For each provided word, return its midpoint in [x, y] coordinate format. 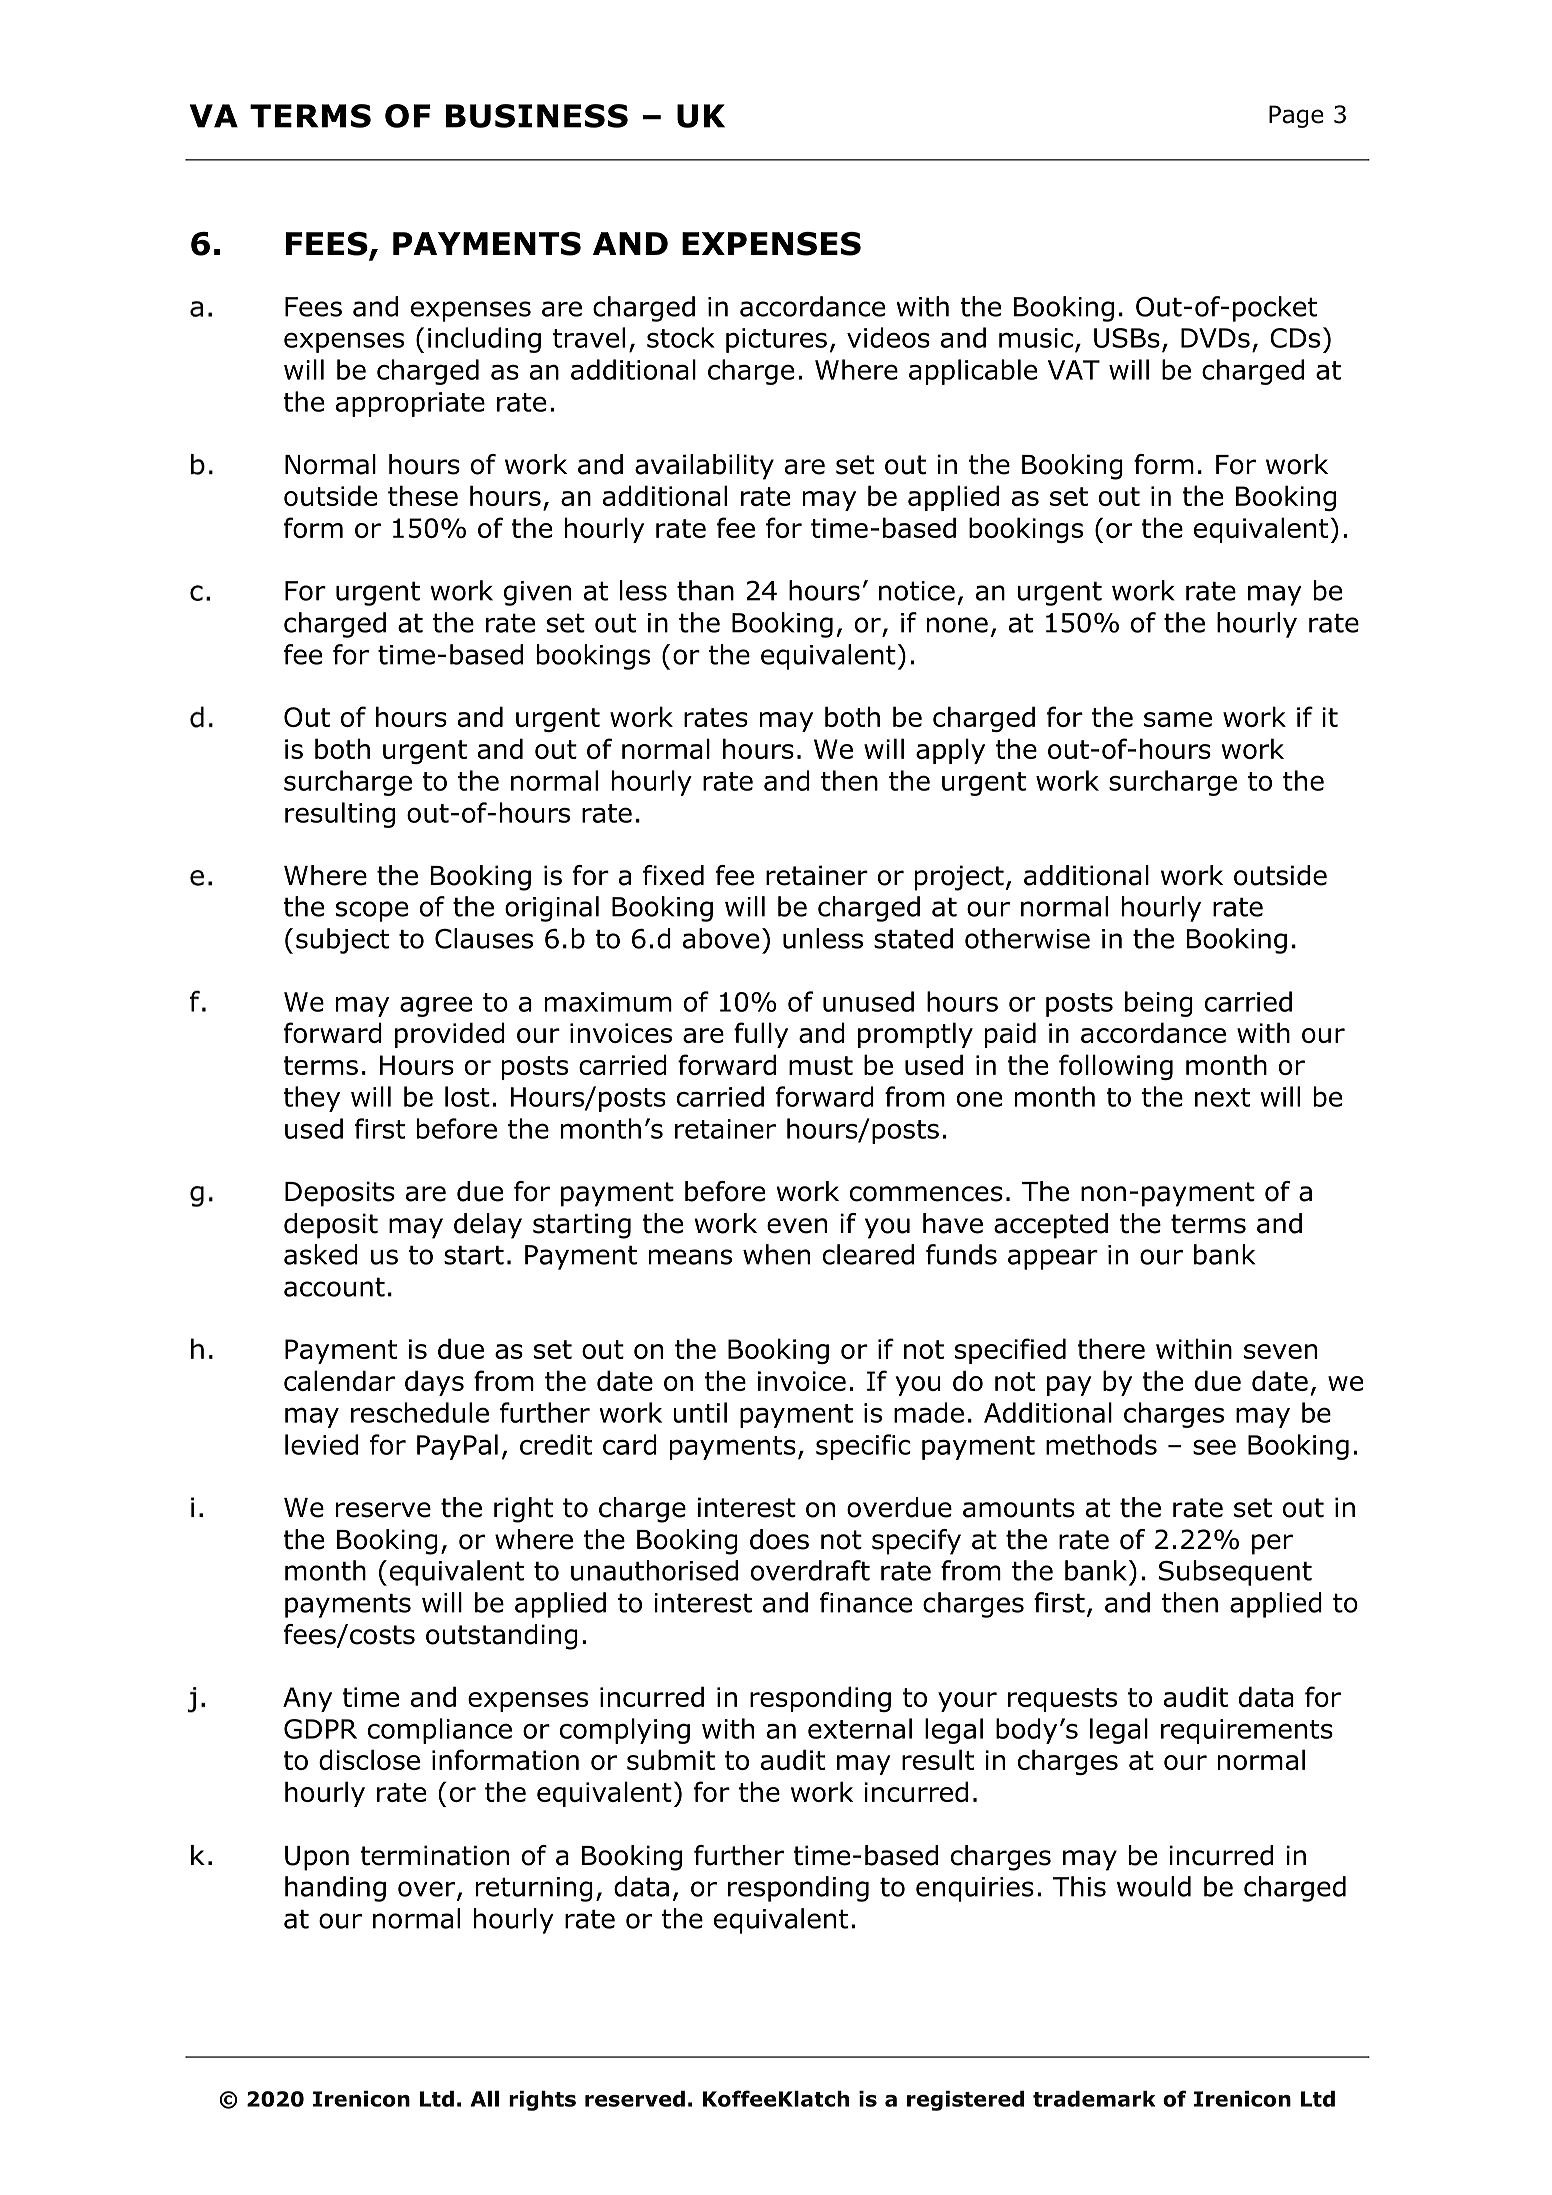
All [484, 2099]
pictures [776, 340]
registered [965, 2101]
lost [467, 1096]
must [821, 1065]
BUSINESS [537, 116]
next [1222, 1097]
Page [1296, 116]
